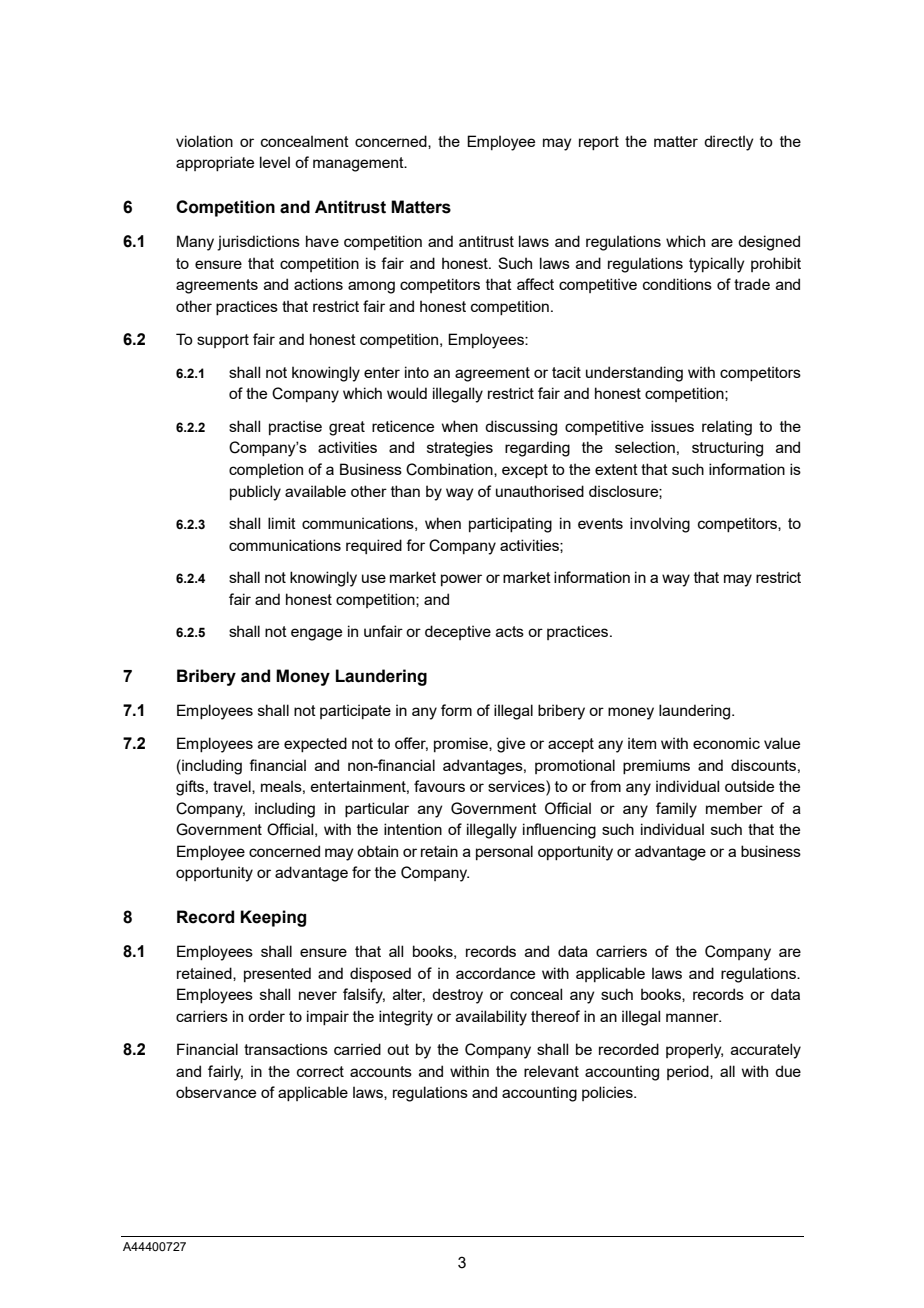 The width and height of the document is (924, 1308). What do you see at coordinates (599, 143) in the document?
I see `report` at bounding box center [599, 143].
